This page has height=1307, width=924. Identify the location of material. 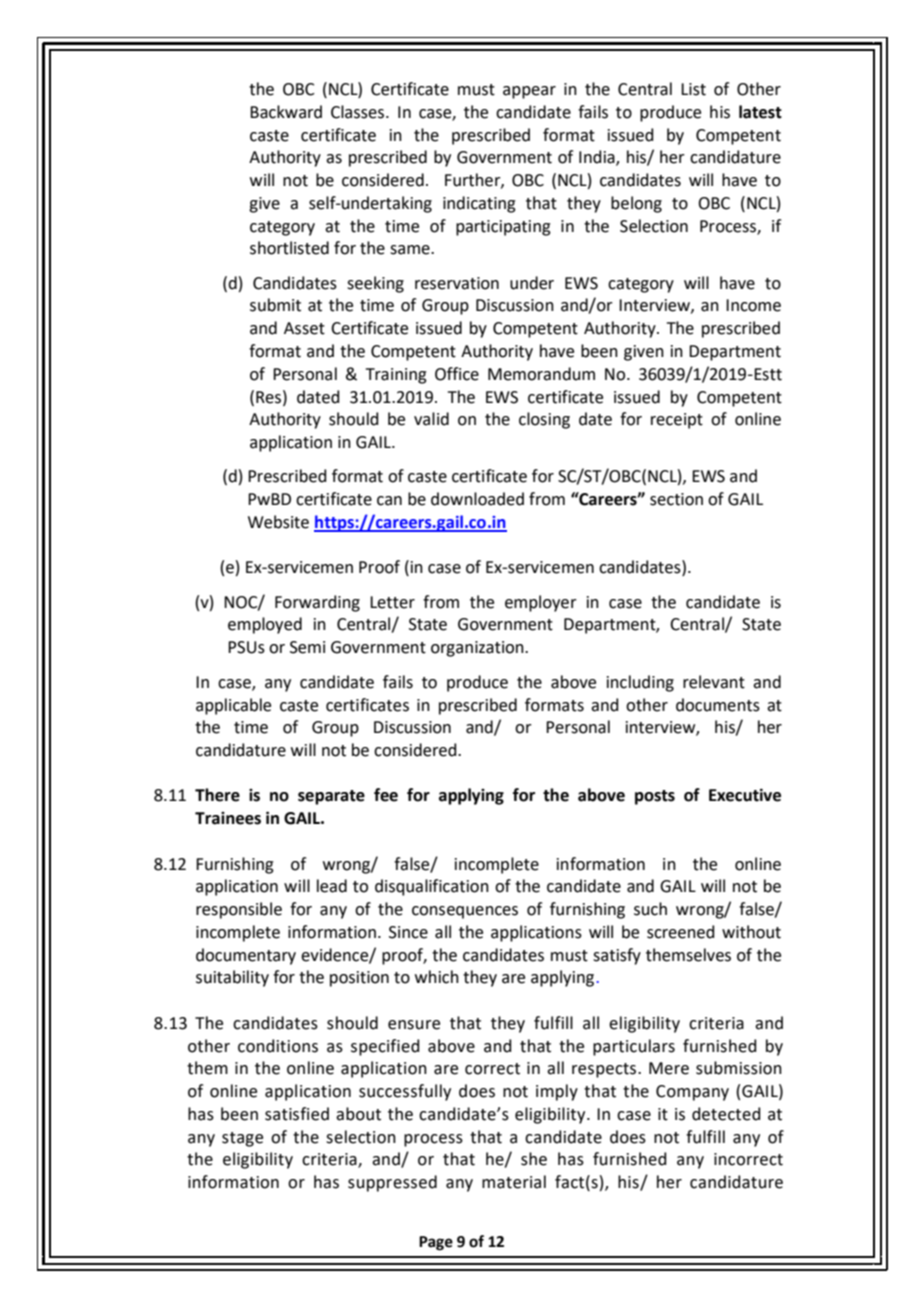
(514, 1182).
